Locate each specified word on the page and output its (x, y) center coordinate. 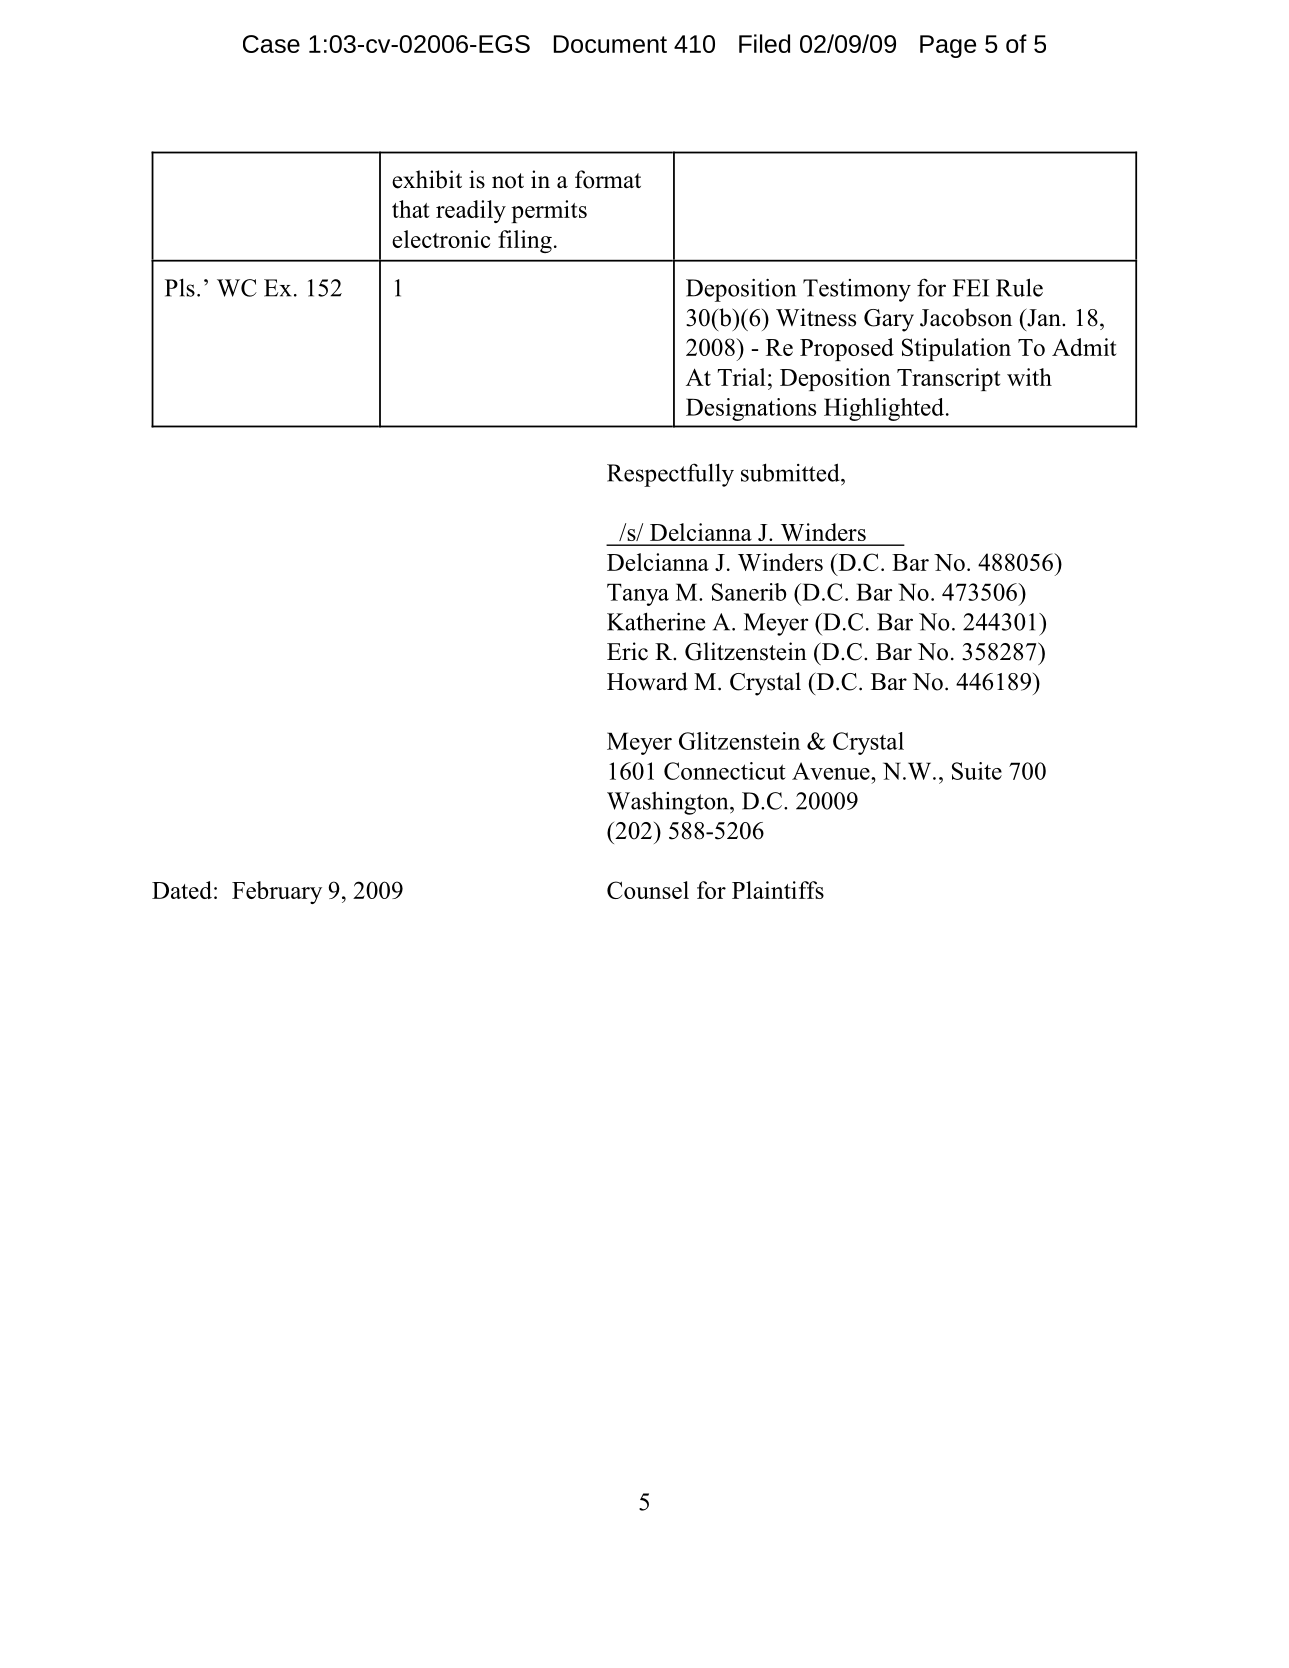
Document (610, 44)
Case (271, 44)
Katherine (656, 621)
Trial (741, 377)
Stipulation (956, 349)
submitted (791, 472)
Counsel (648, 890)
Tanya (638, 594)
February (277, 892)
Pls (180, 287)
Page (948, 46)
